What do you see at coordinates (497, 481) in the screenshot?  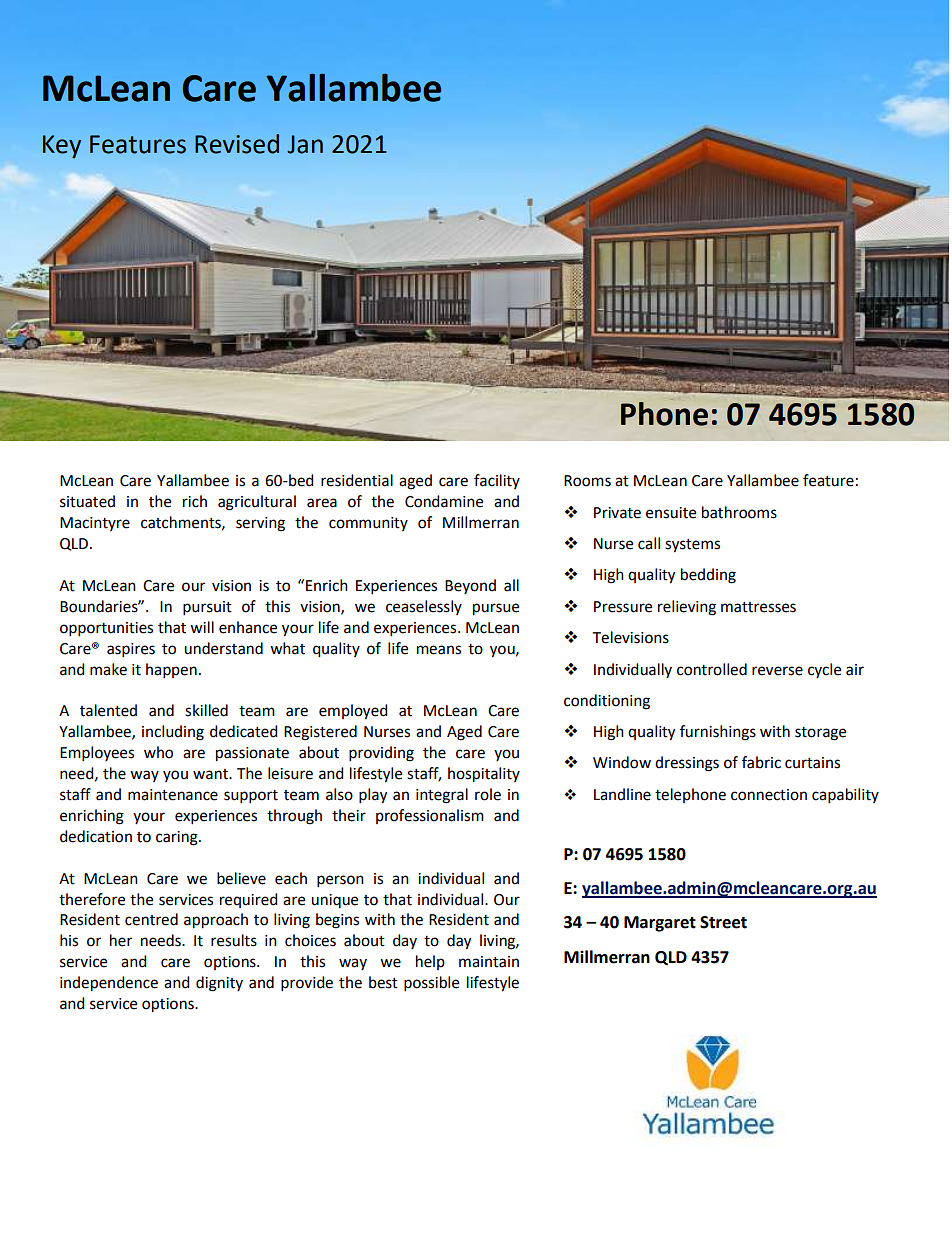 I see `facility` at bounding box center [497, 481].
